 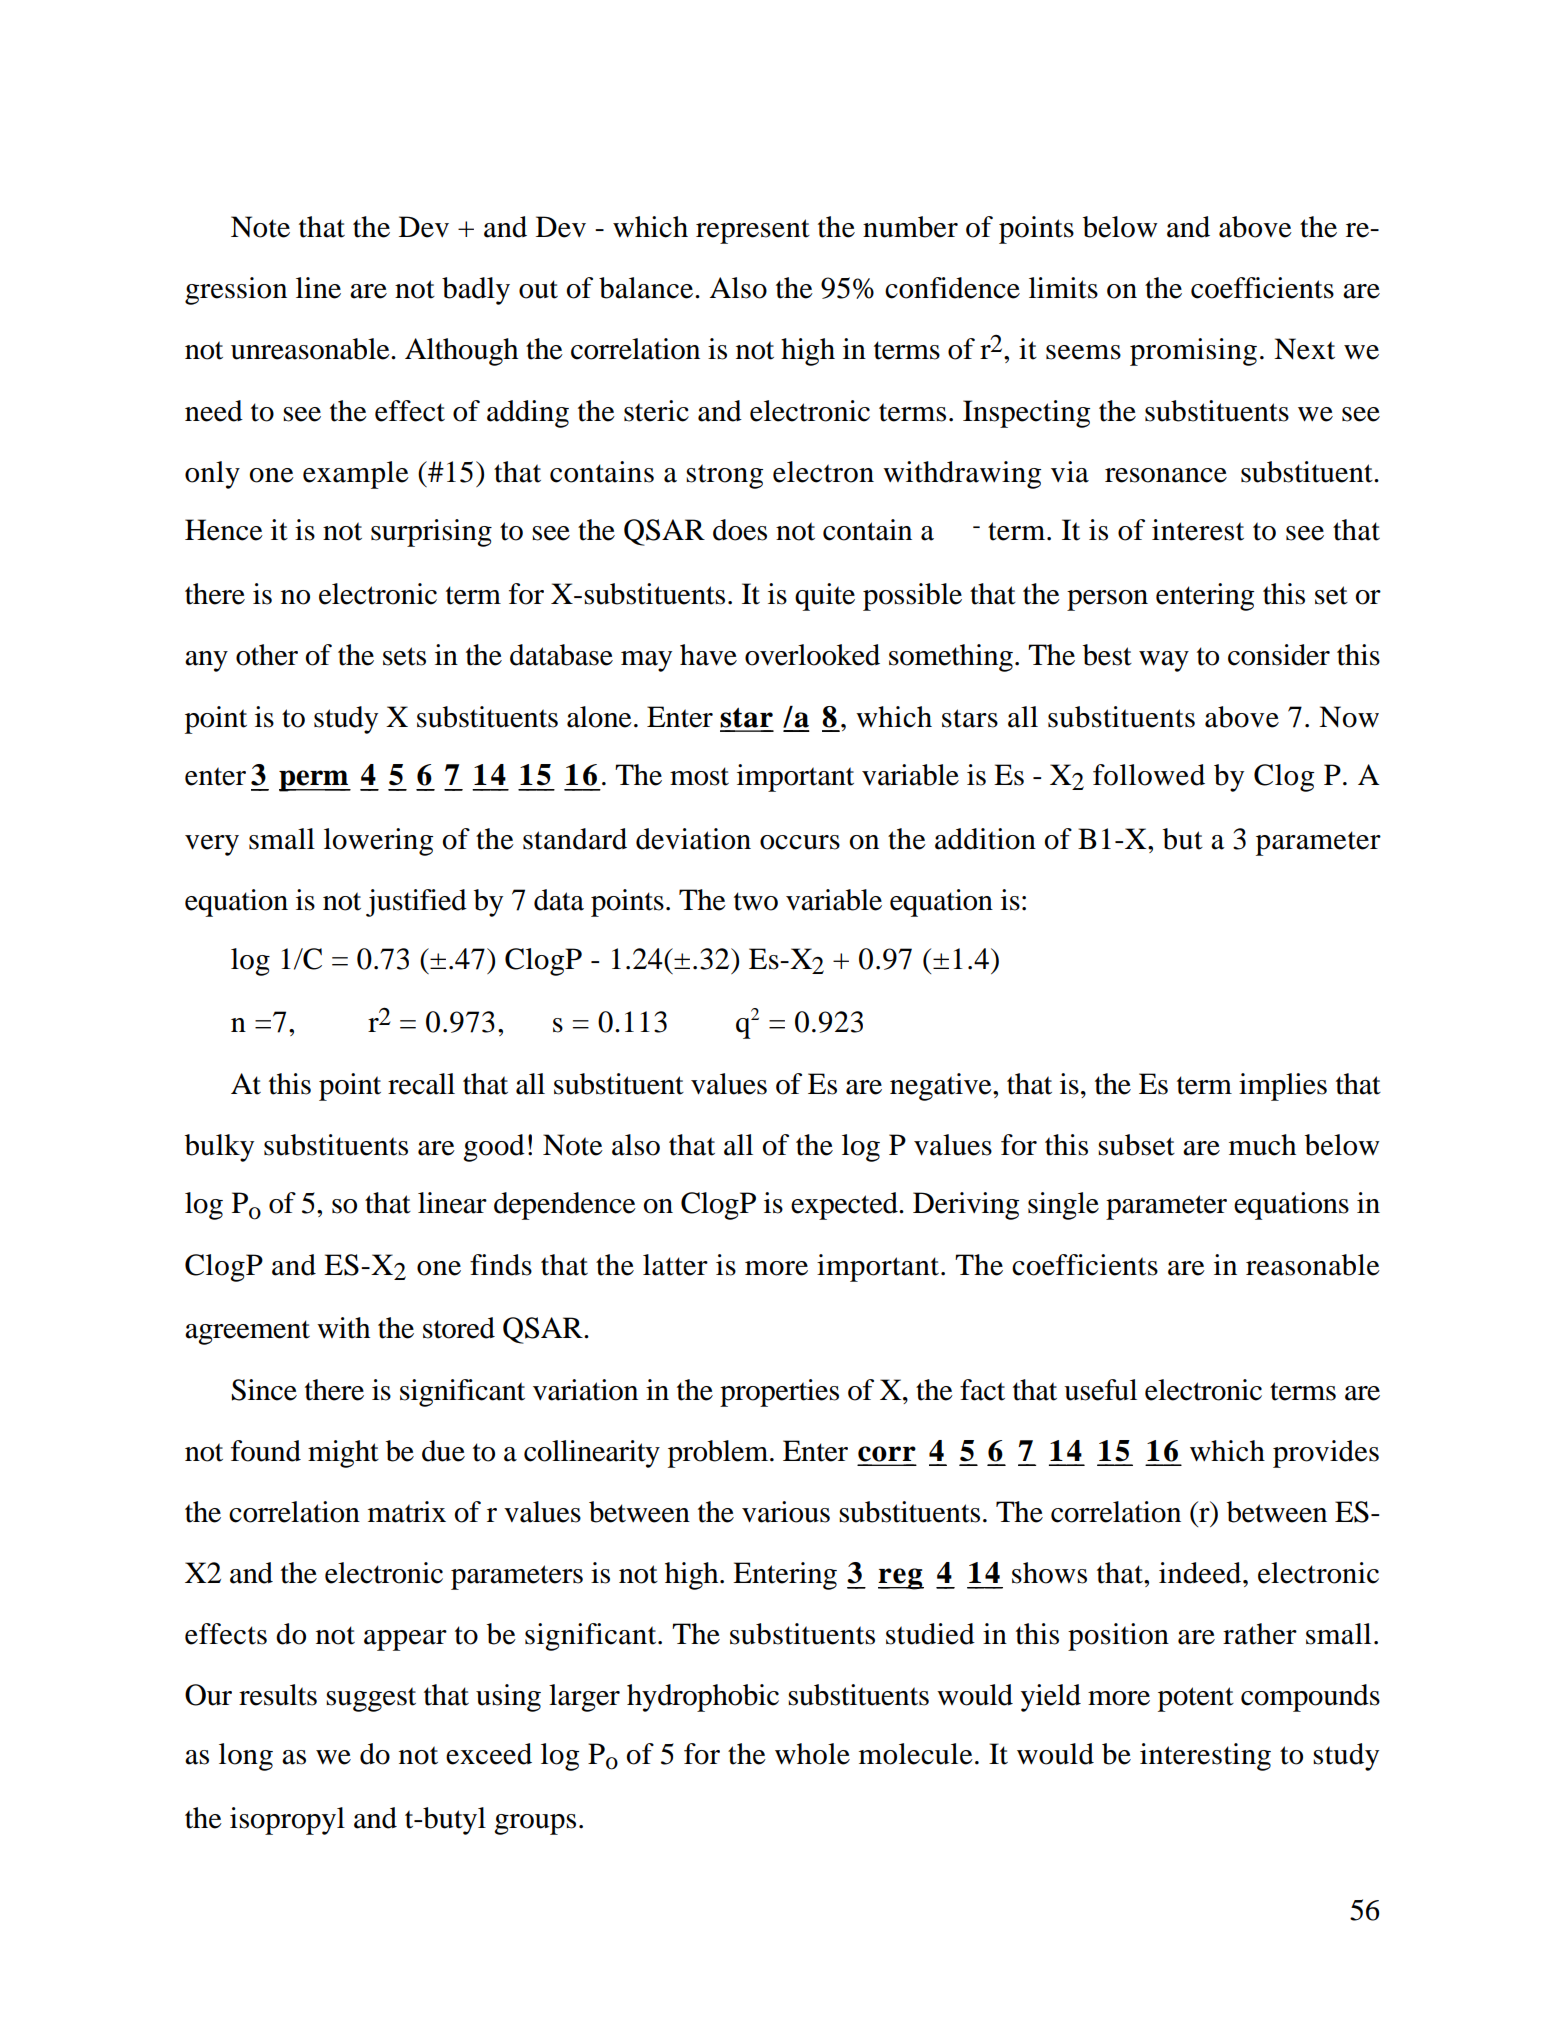 What do you see at coordinates (287, 1821) in the image?
I see `isopropyl` at bounding box center [287, 1821].
